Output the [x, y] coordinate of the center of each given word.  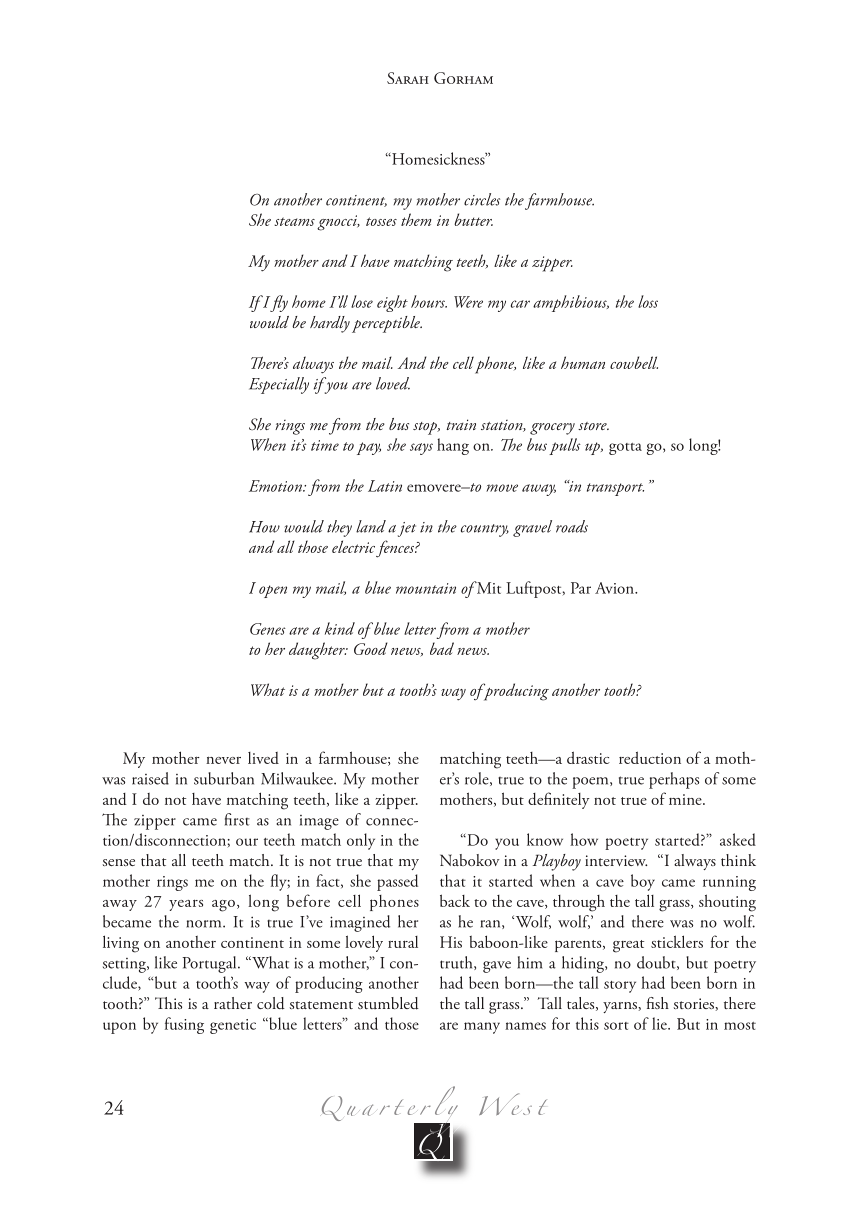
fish [658, 1003]
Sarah [408, 78]
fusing [184, 1025]
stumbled [388, 1003]
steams [294, 221]
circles [482, 199]
